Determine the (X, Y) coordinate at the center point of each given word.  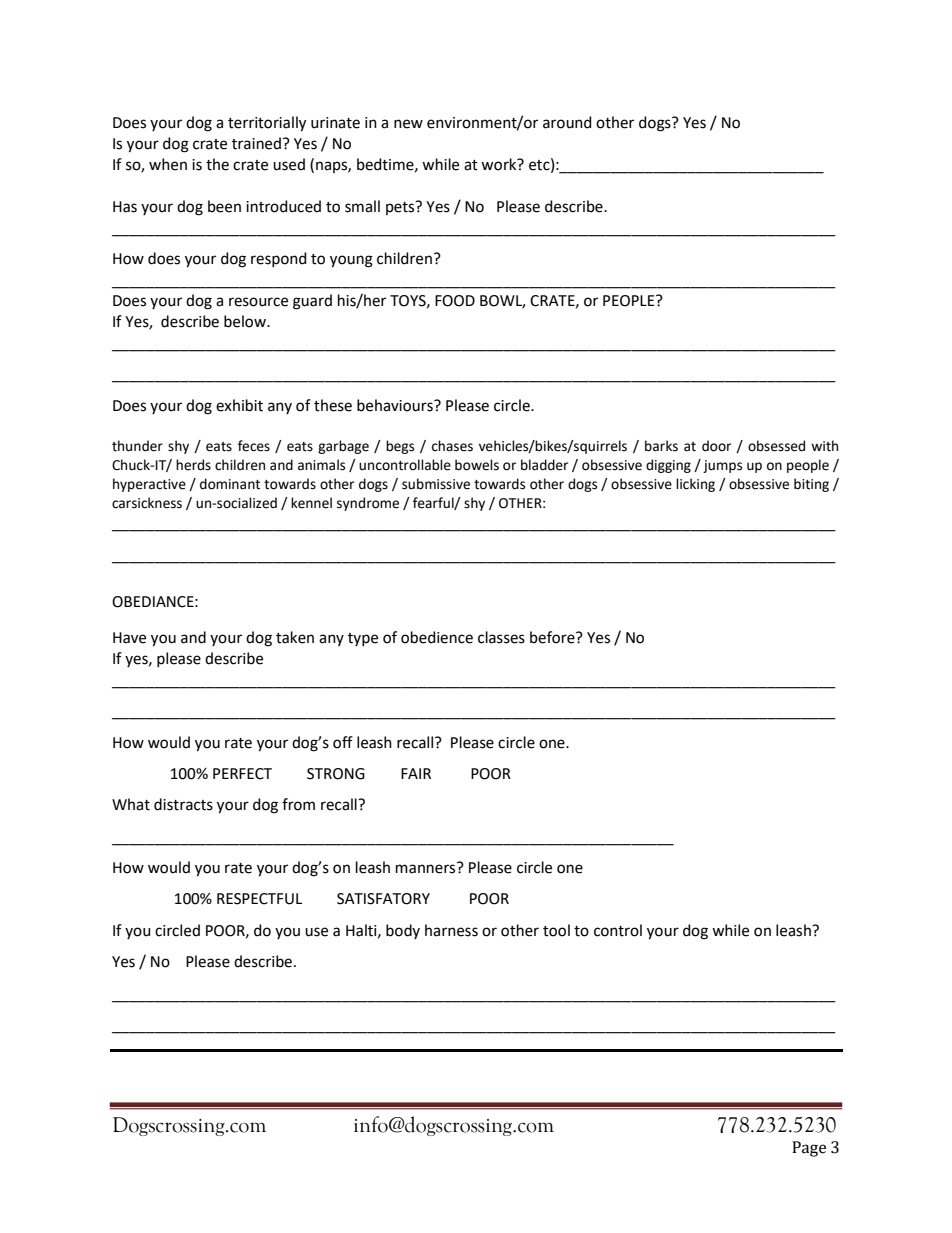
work (500, 164)
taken (295, 637)
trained (256, 143)
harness (451, 930)
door (716, 446)
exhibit (239, 405)
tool (556, 930)
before (553, 637)
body (403, 931)
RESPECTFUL (259, 899)
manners (427, 868)
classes (501, 637)
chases (452, 446)
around (567, 122)
